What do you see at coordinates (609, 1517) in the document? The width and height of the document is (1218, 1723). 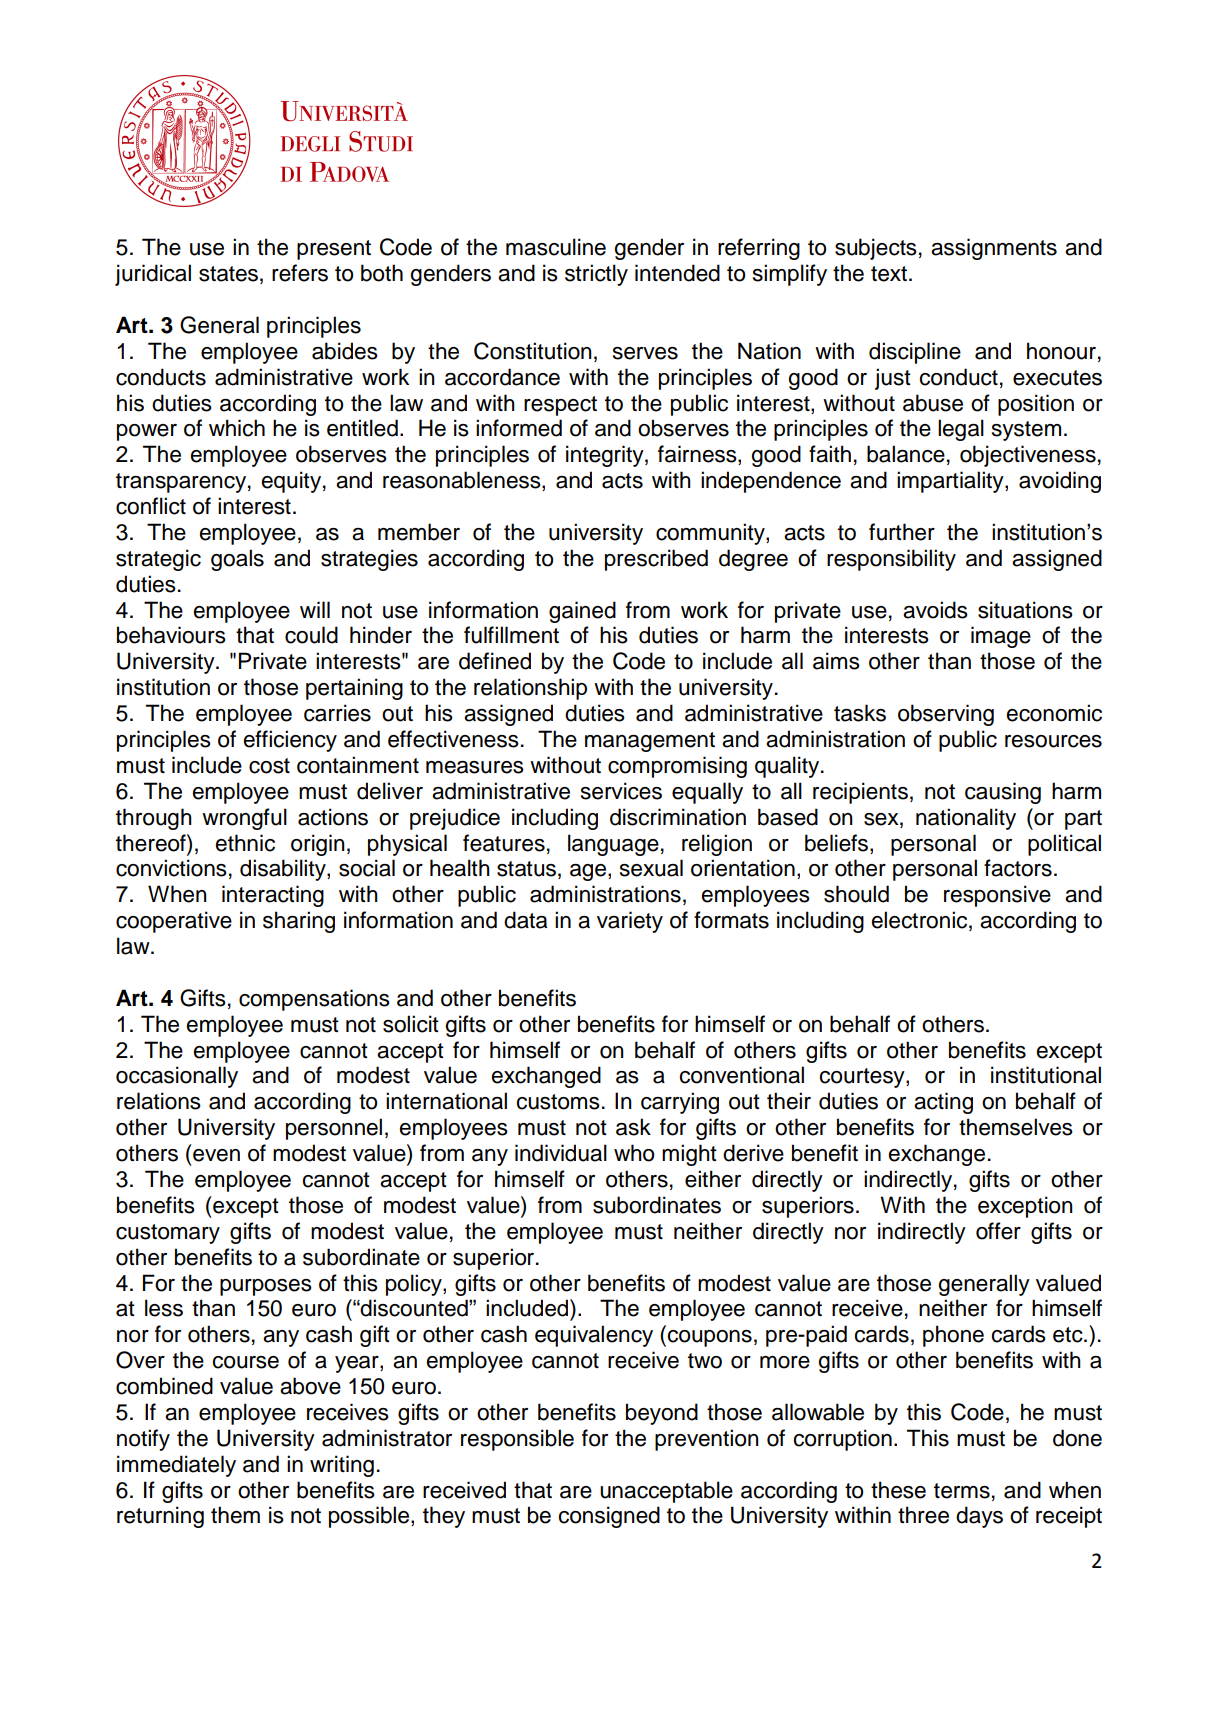 I see `consigned` at bounding box center [609, 1517].
